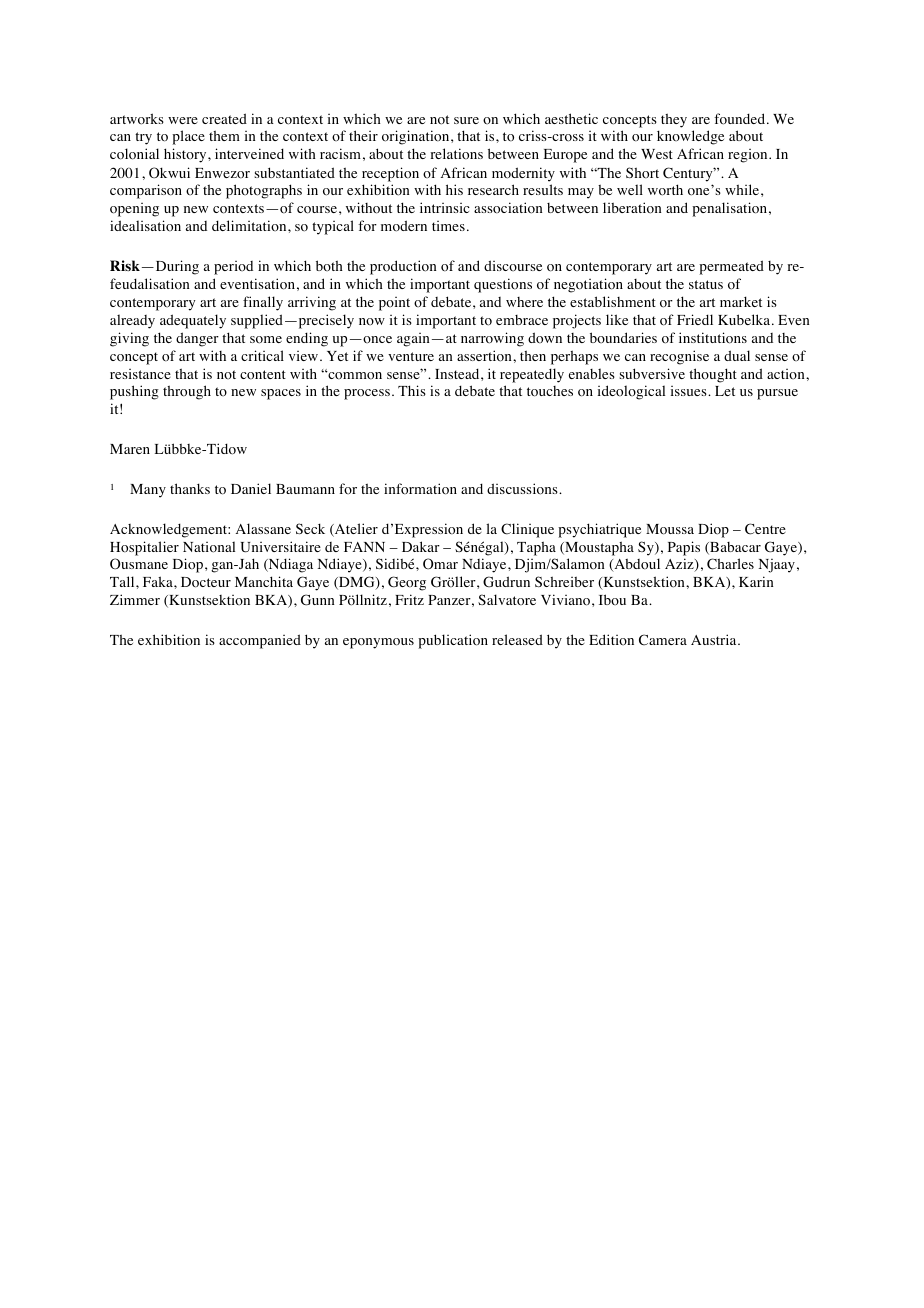 The height and width of the screenshot is (1308, 924). What do you see at coordinates (260, 641) in the screenshot?
I see `accompanied` at bounding box center [260, 641].
